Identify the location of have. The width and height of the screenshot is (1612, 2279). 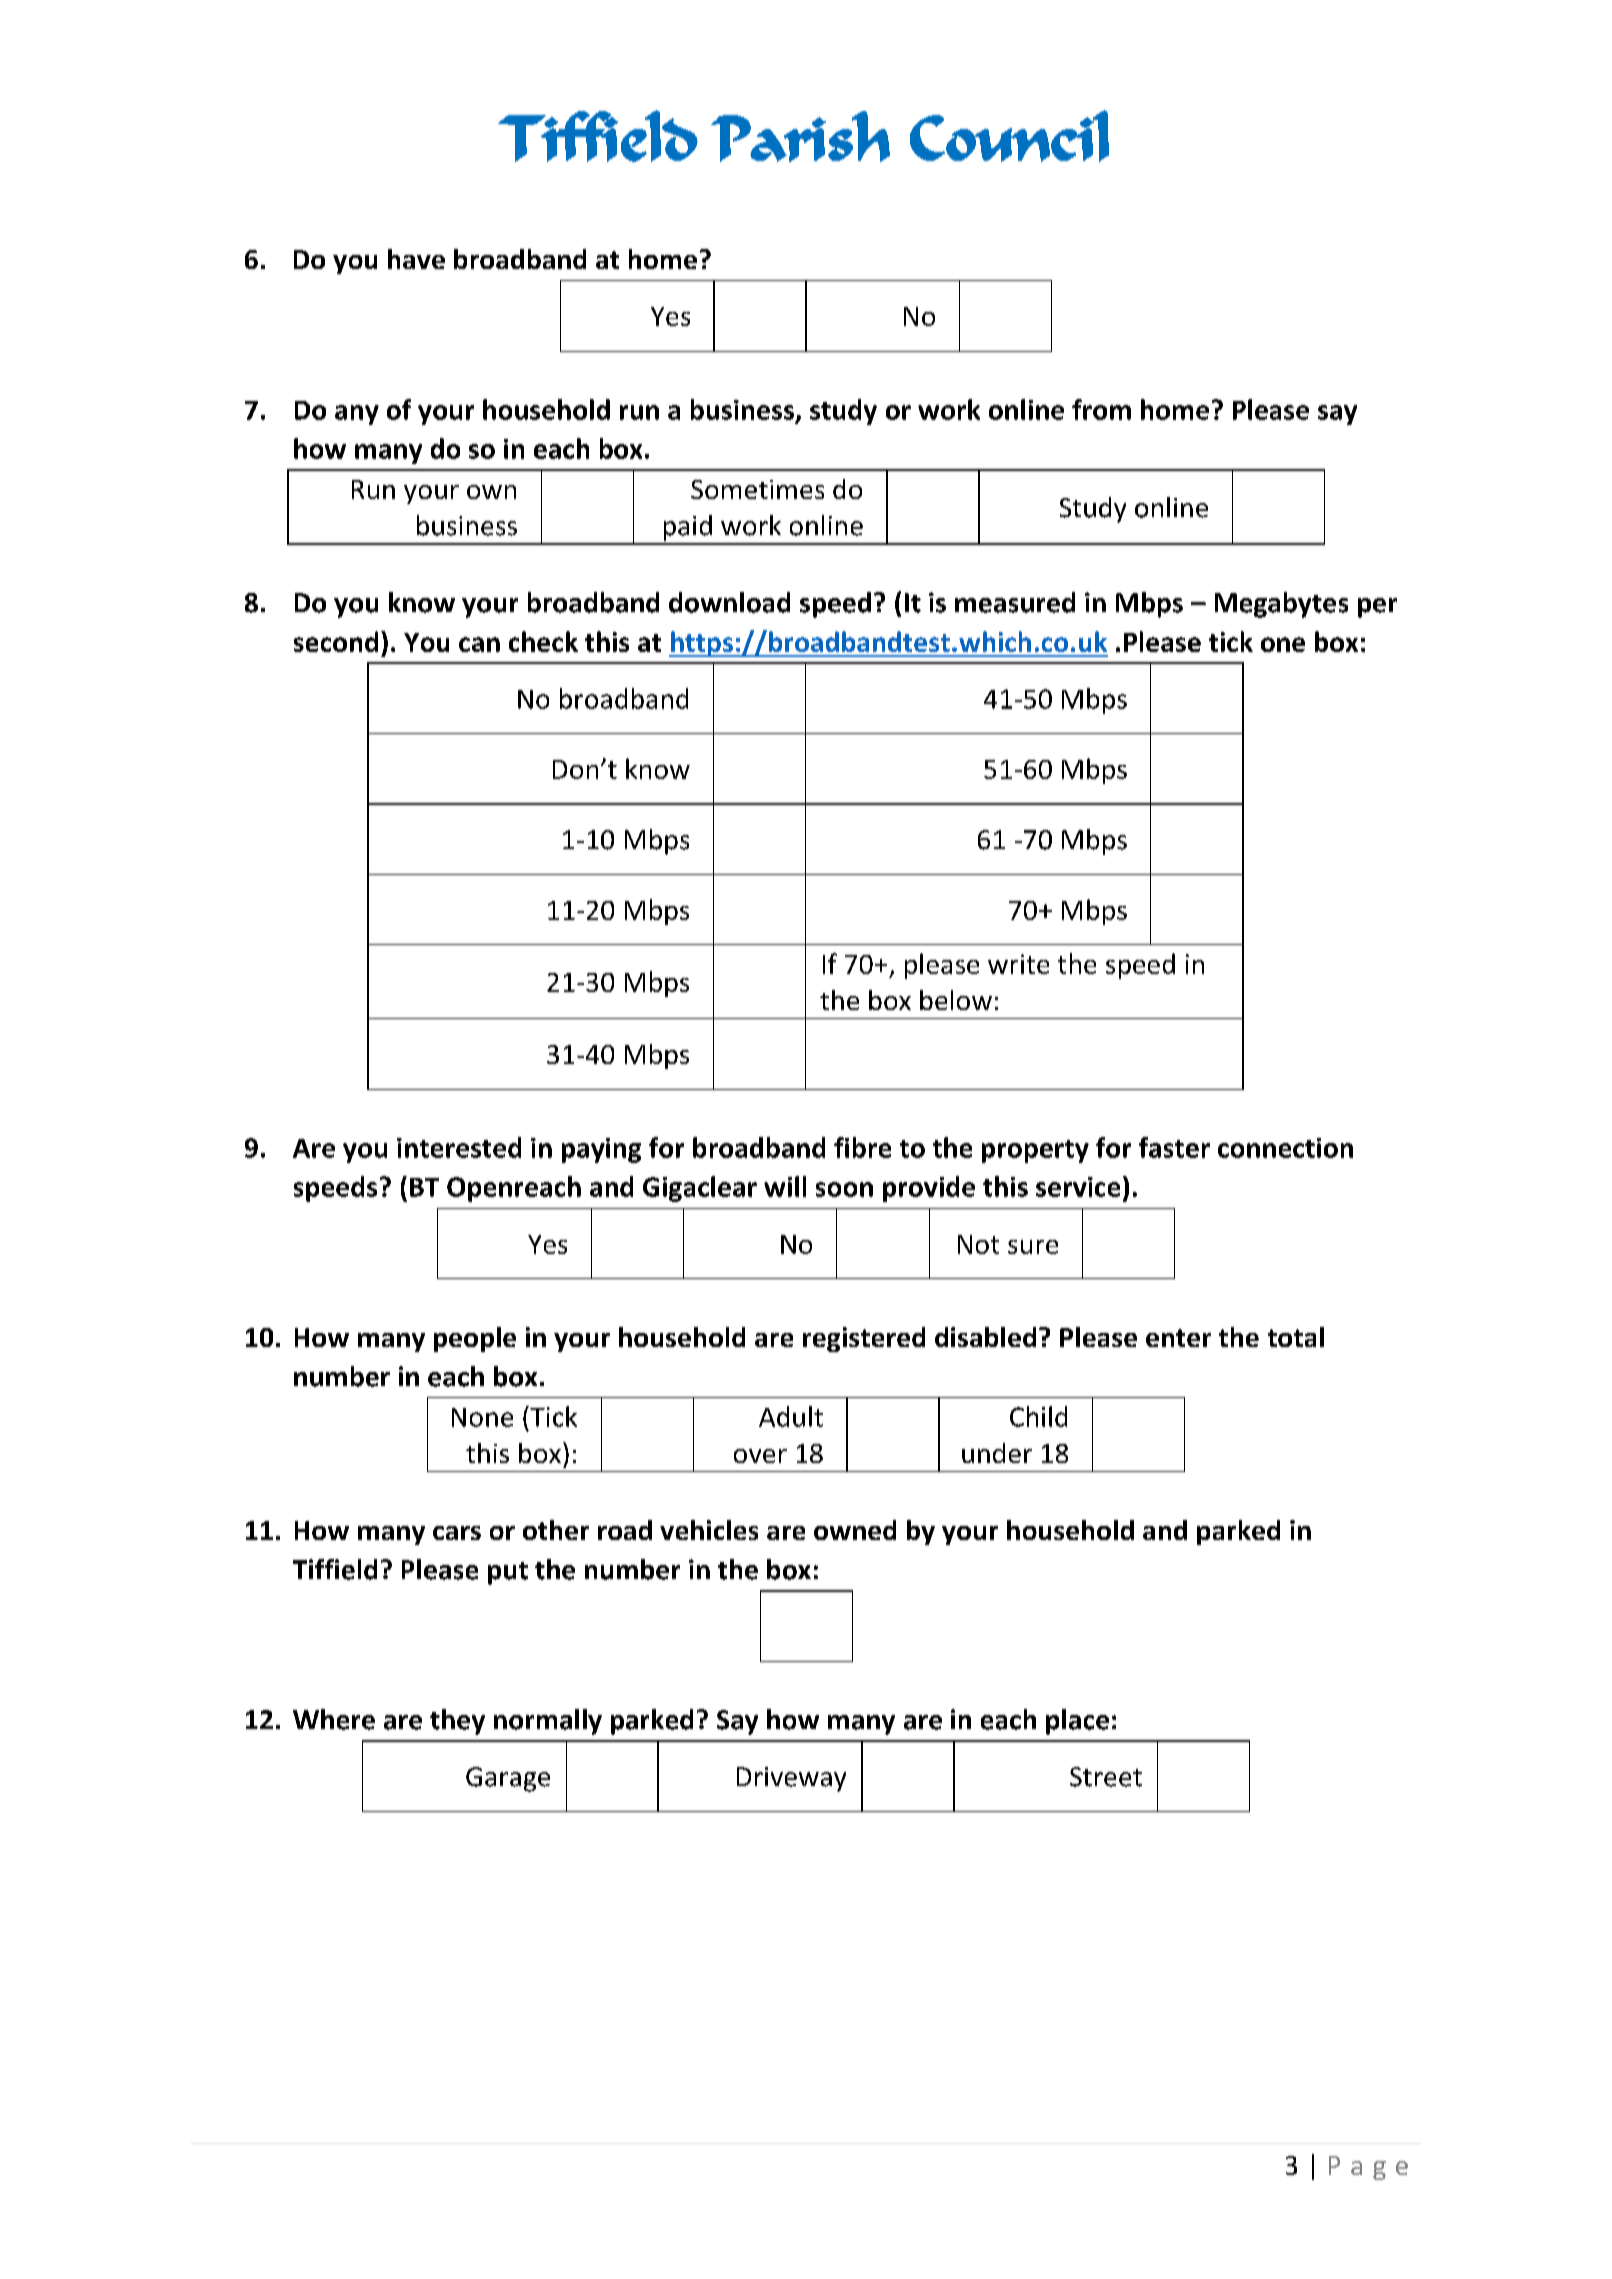
(416, 259).
